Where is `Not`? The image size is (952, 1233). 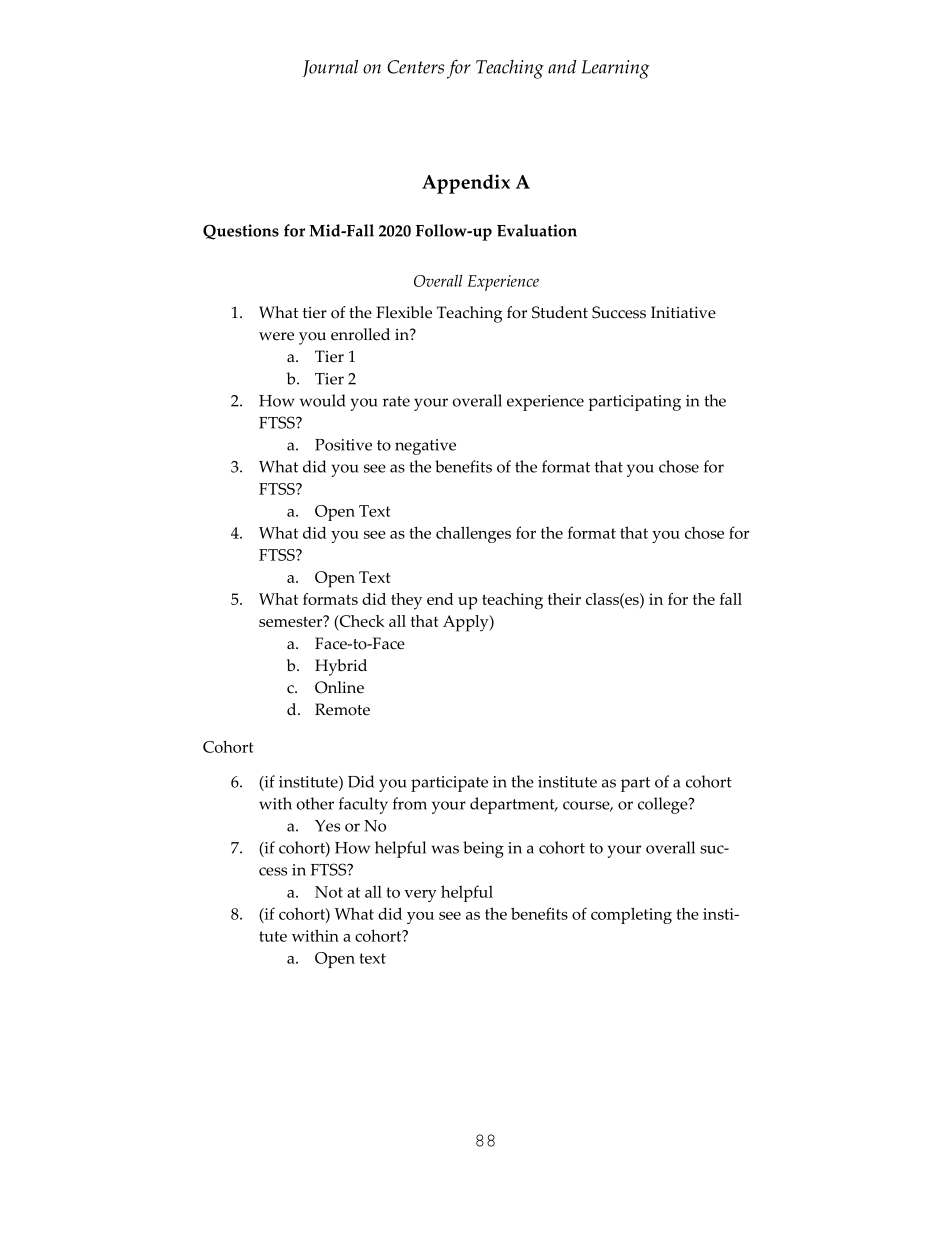 Not is located at coordinates (329, 892).
